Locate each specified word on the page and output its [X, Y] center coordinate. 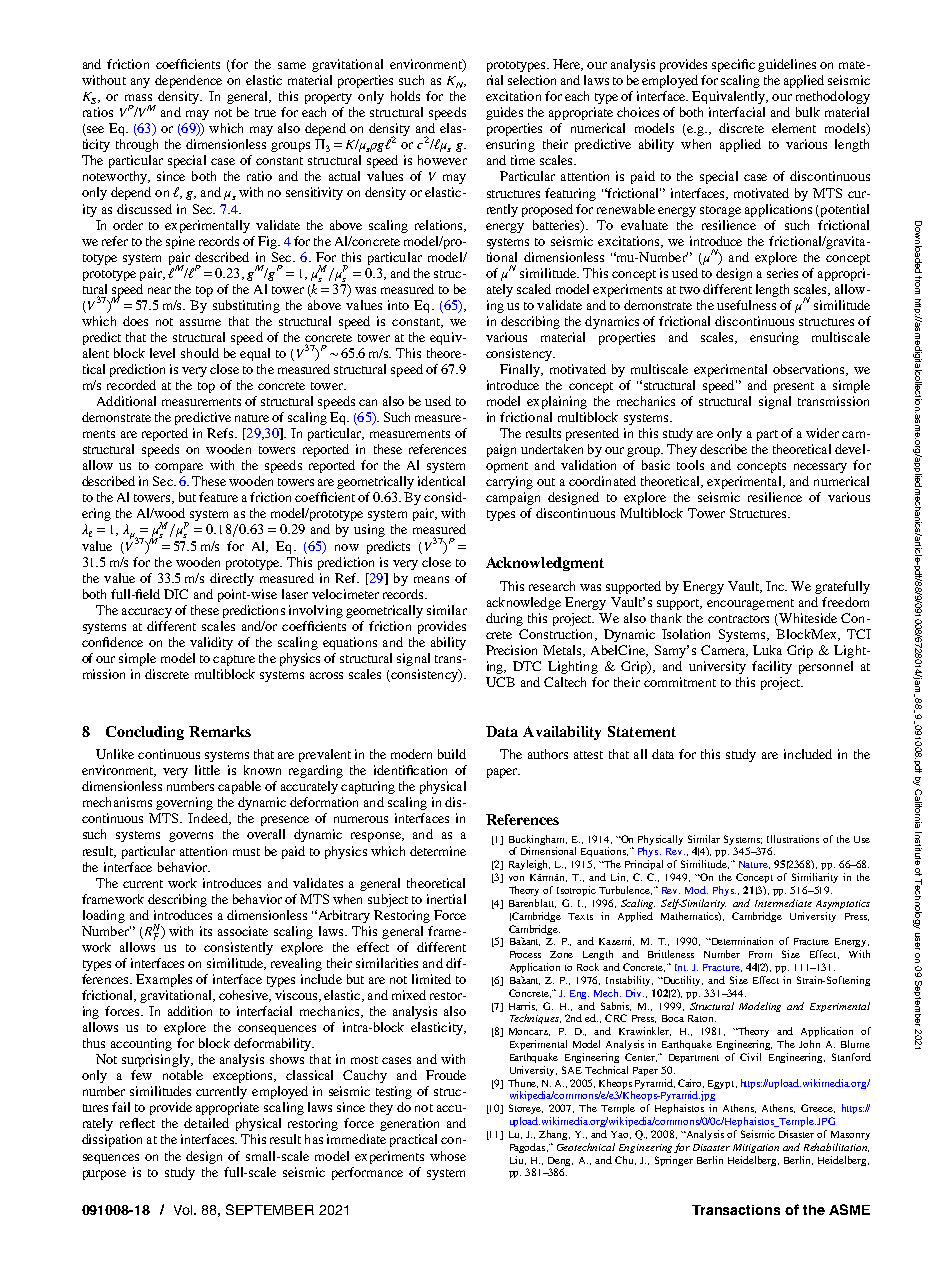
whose [448, 1156]
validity [211, 643]
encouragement [750, 604]
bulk [808, 112]
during [504, 619]
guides [504, 113]
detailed [206, 1123]
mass [138, 97]
